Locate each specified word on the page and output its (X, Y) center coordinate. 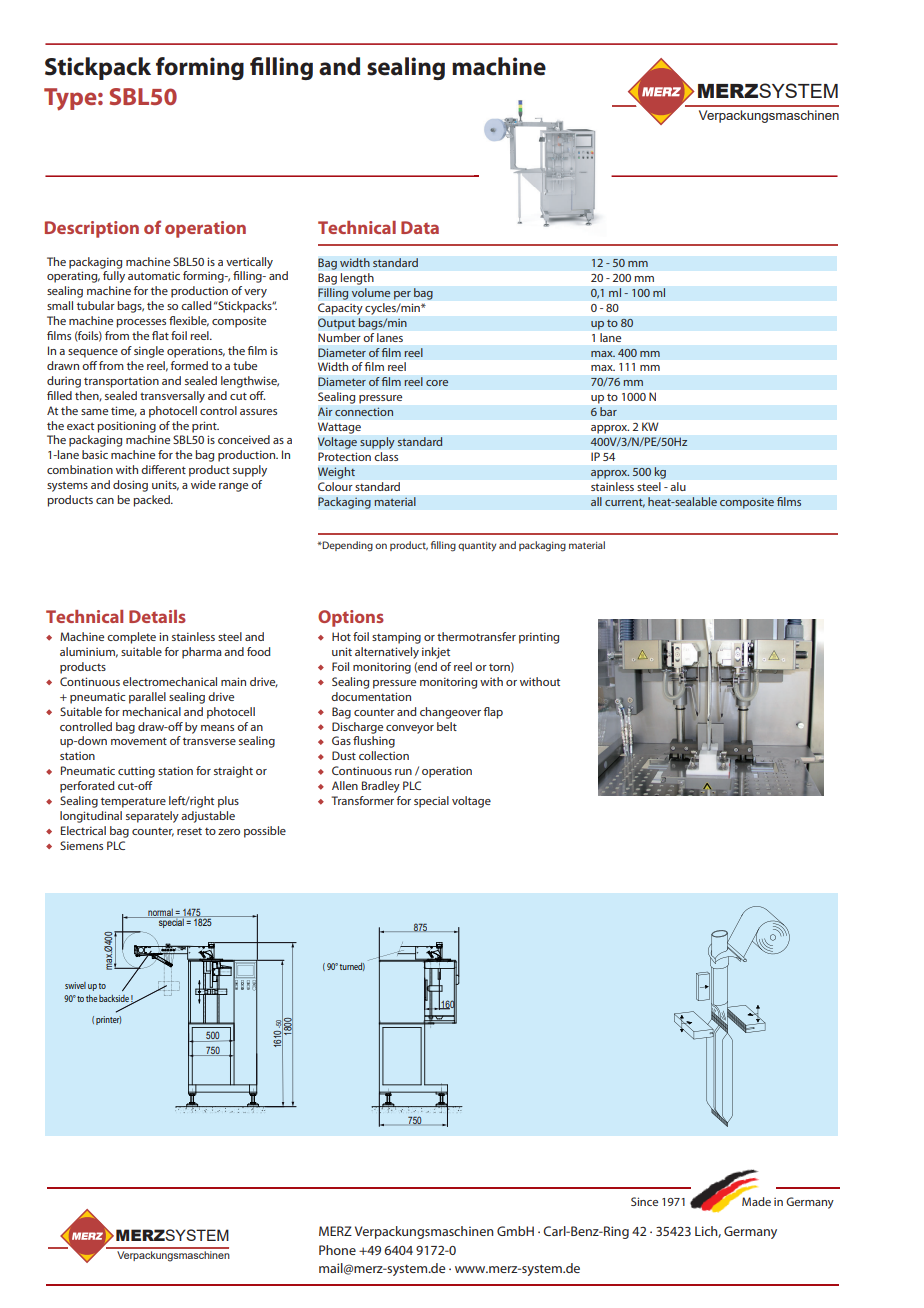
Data (420, 227)
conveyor (410, 729)
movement (139, 741)
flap (493, 713)
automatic (154, 276)
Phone (337, 1250)
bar (608, 411)
